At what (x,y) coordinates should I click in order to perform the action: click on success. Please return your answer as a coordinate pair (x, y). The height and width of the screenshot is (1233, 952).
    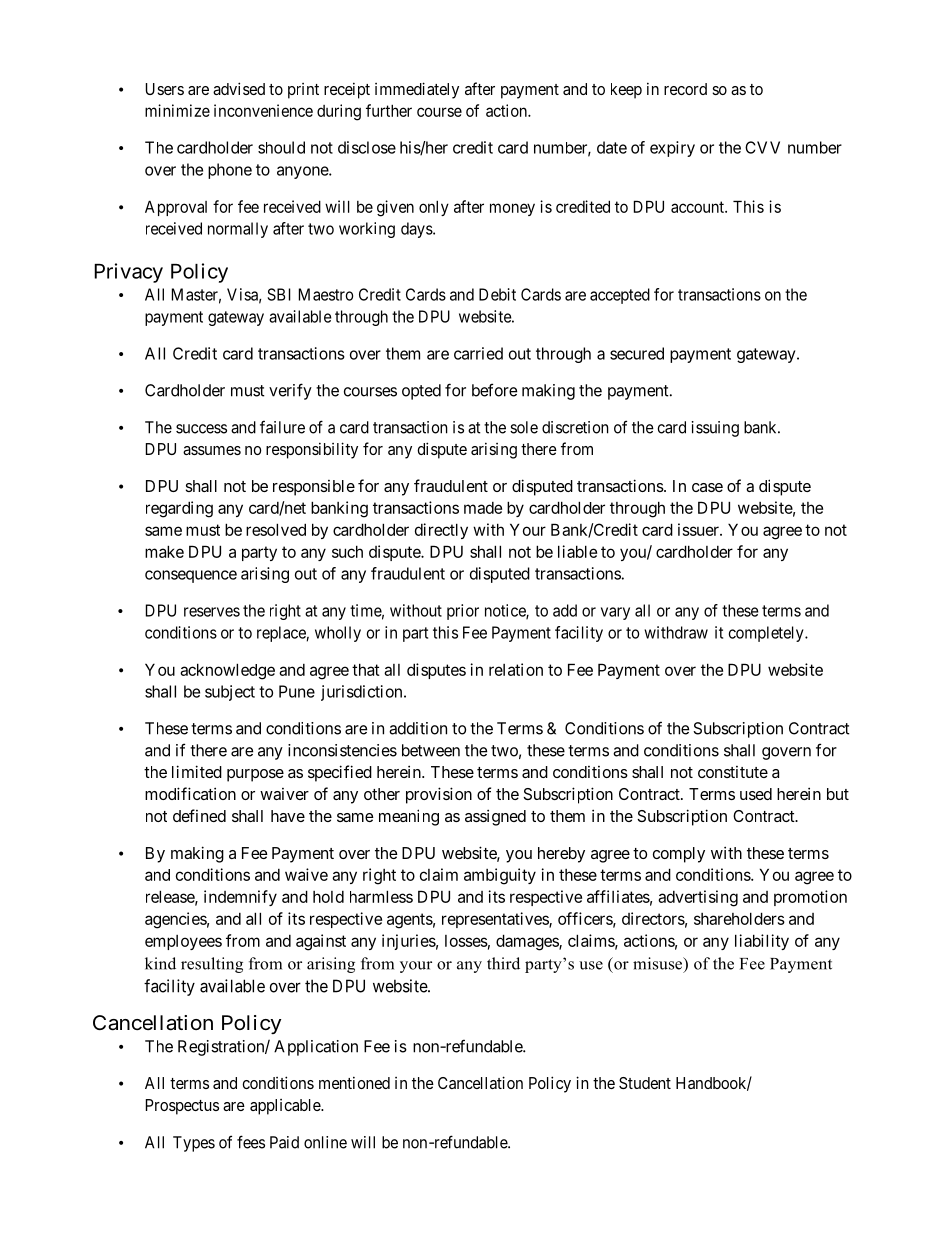
    Looking at the image, I should click on (201, 429).
